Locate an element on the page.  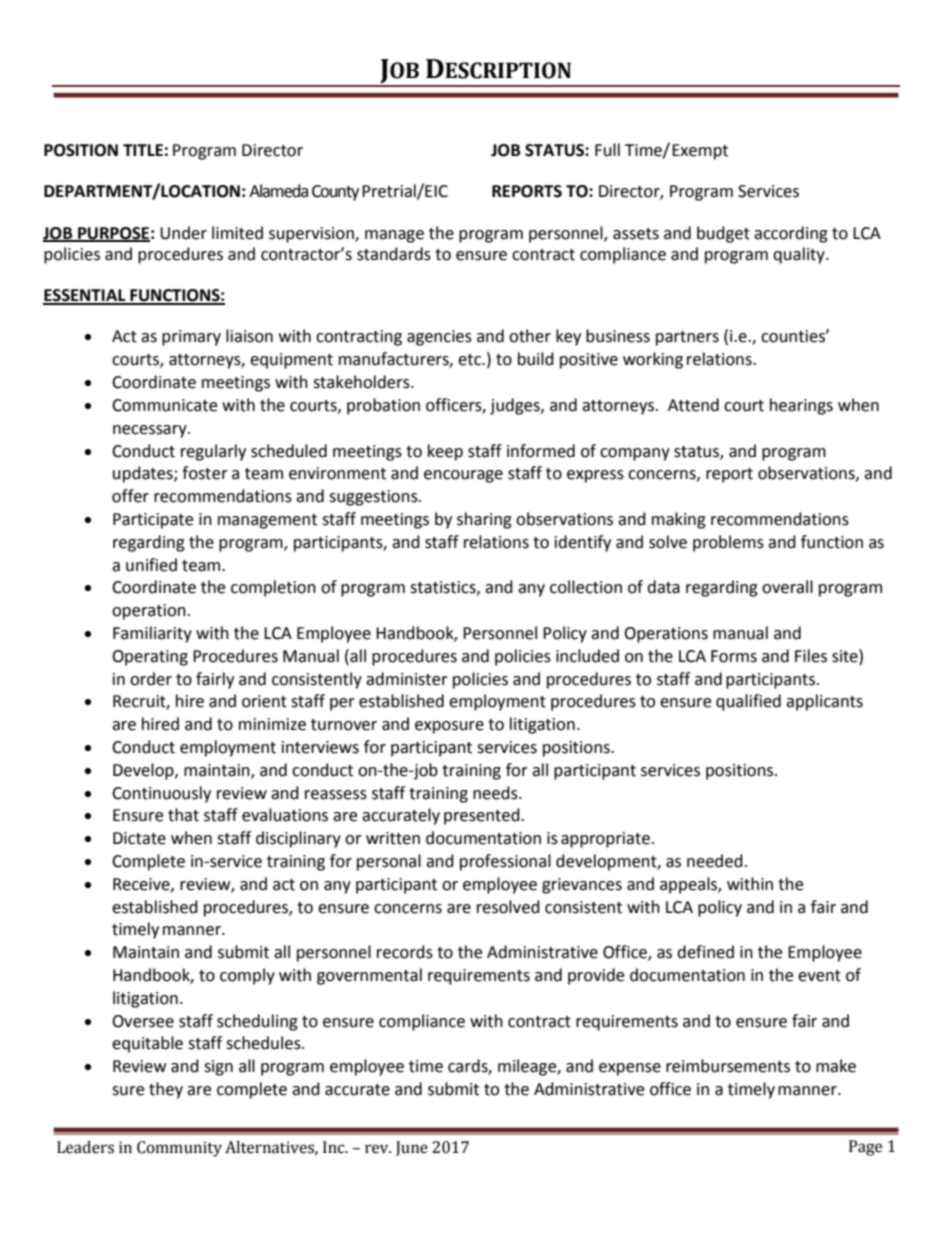
TITLE is located at coordinates (143, 150).
